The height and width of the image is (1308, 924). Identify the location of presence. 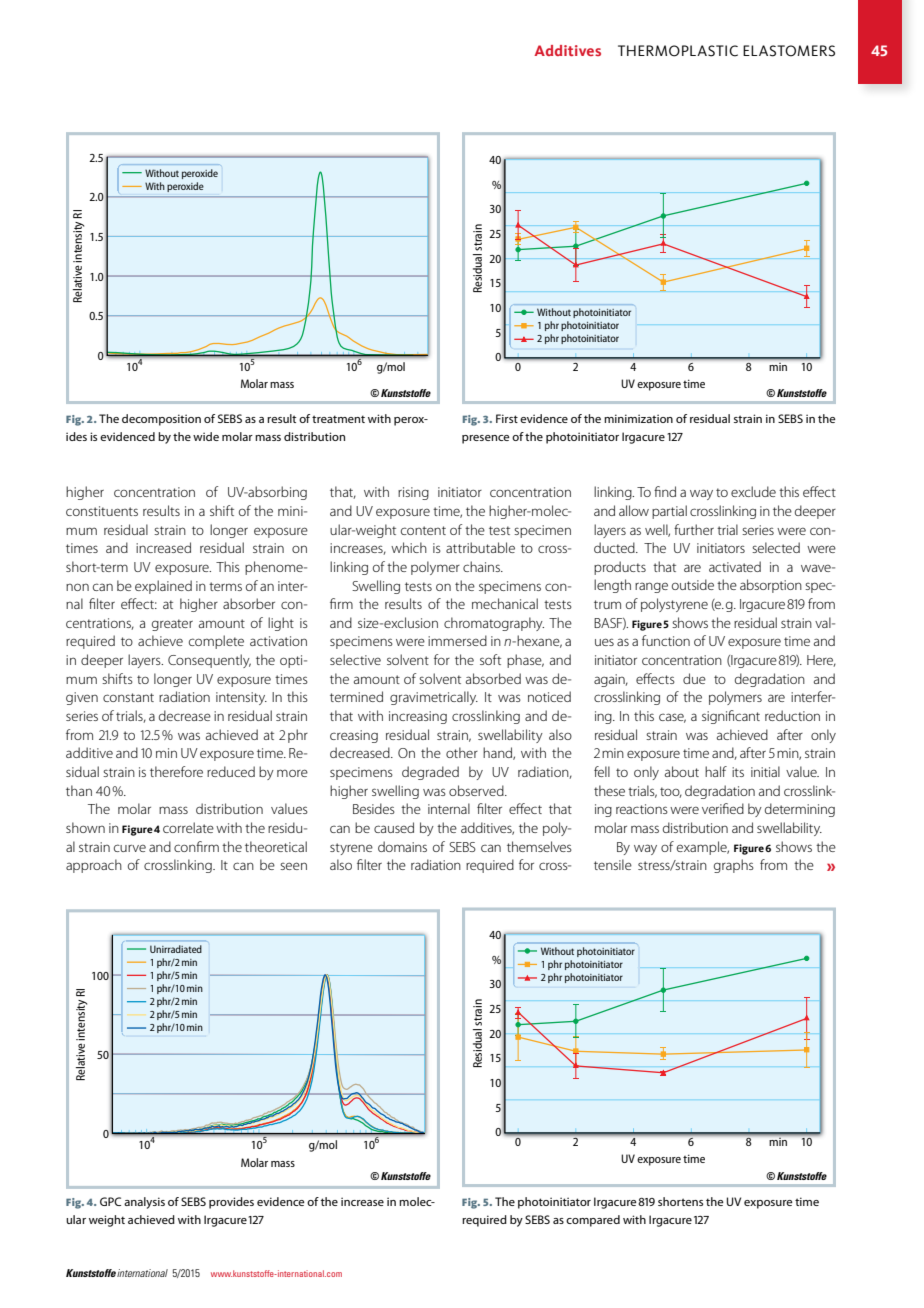
(486, 439).
